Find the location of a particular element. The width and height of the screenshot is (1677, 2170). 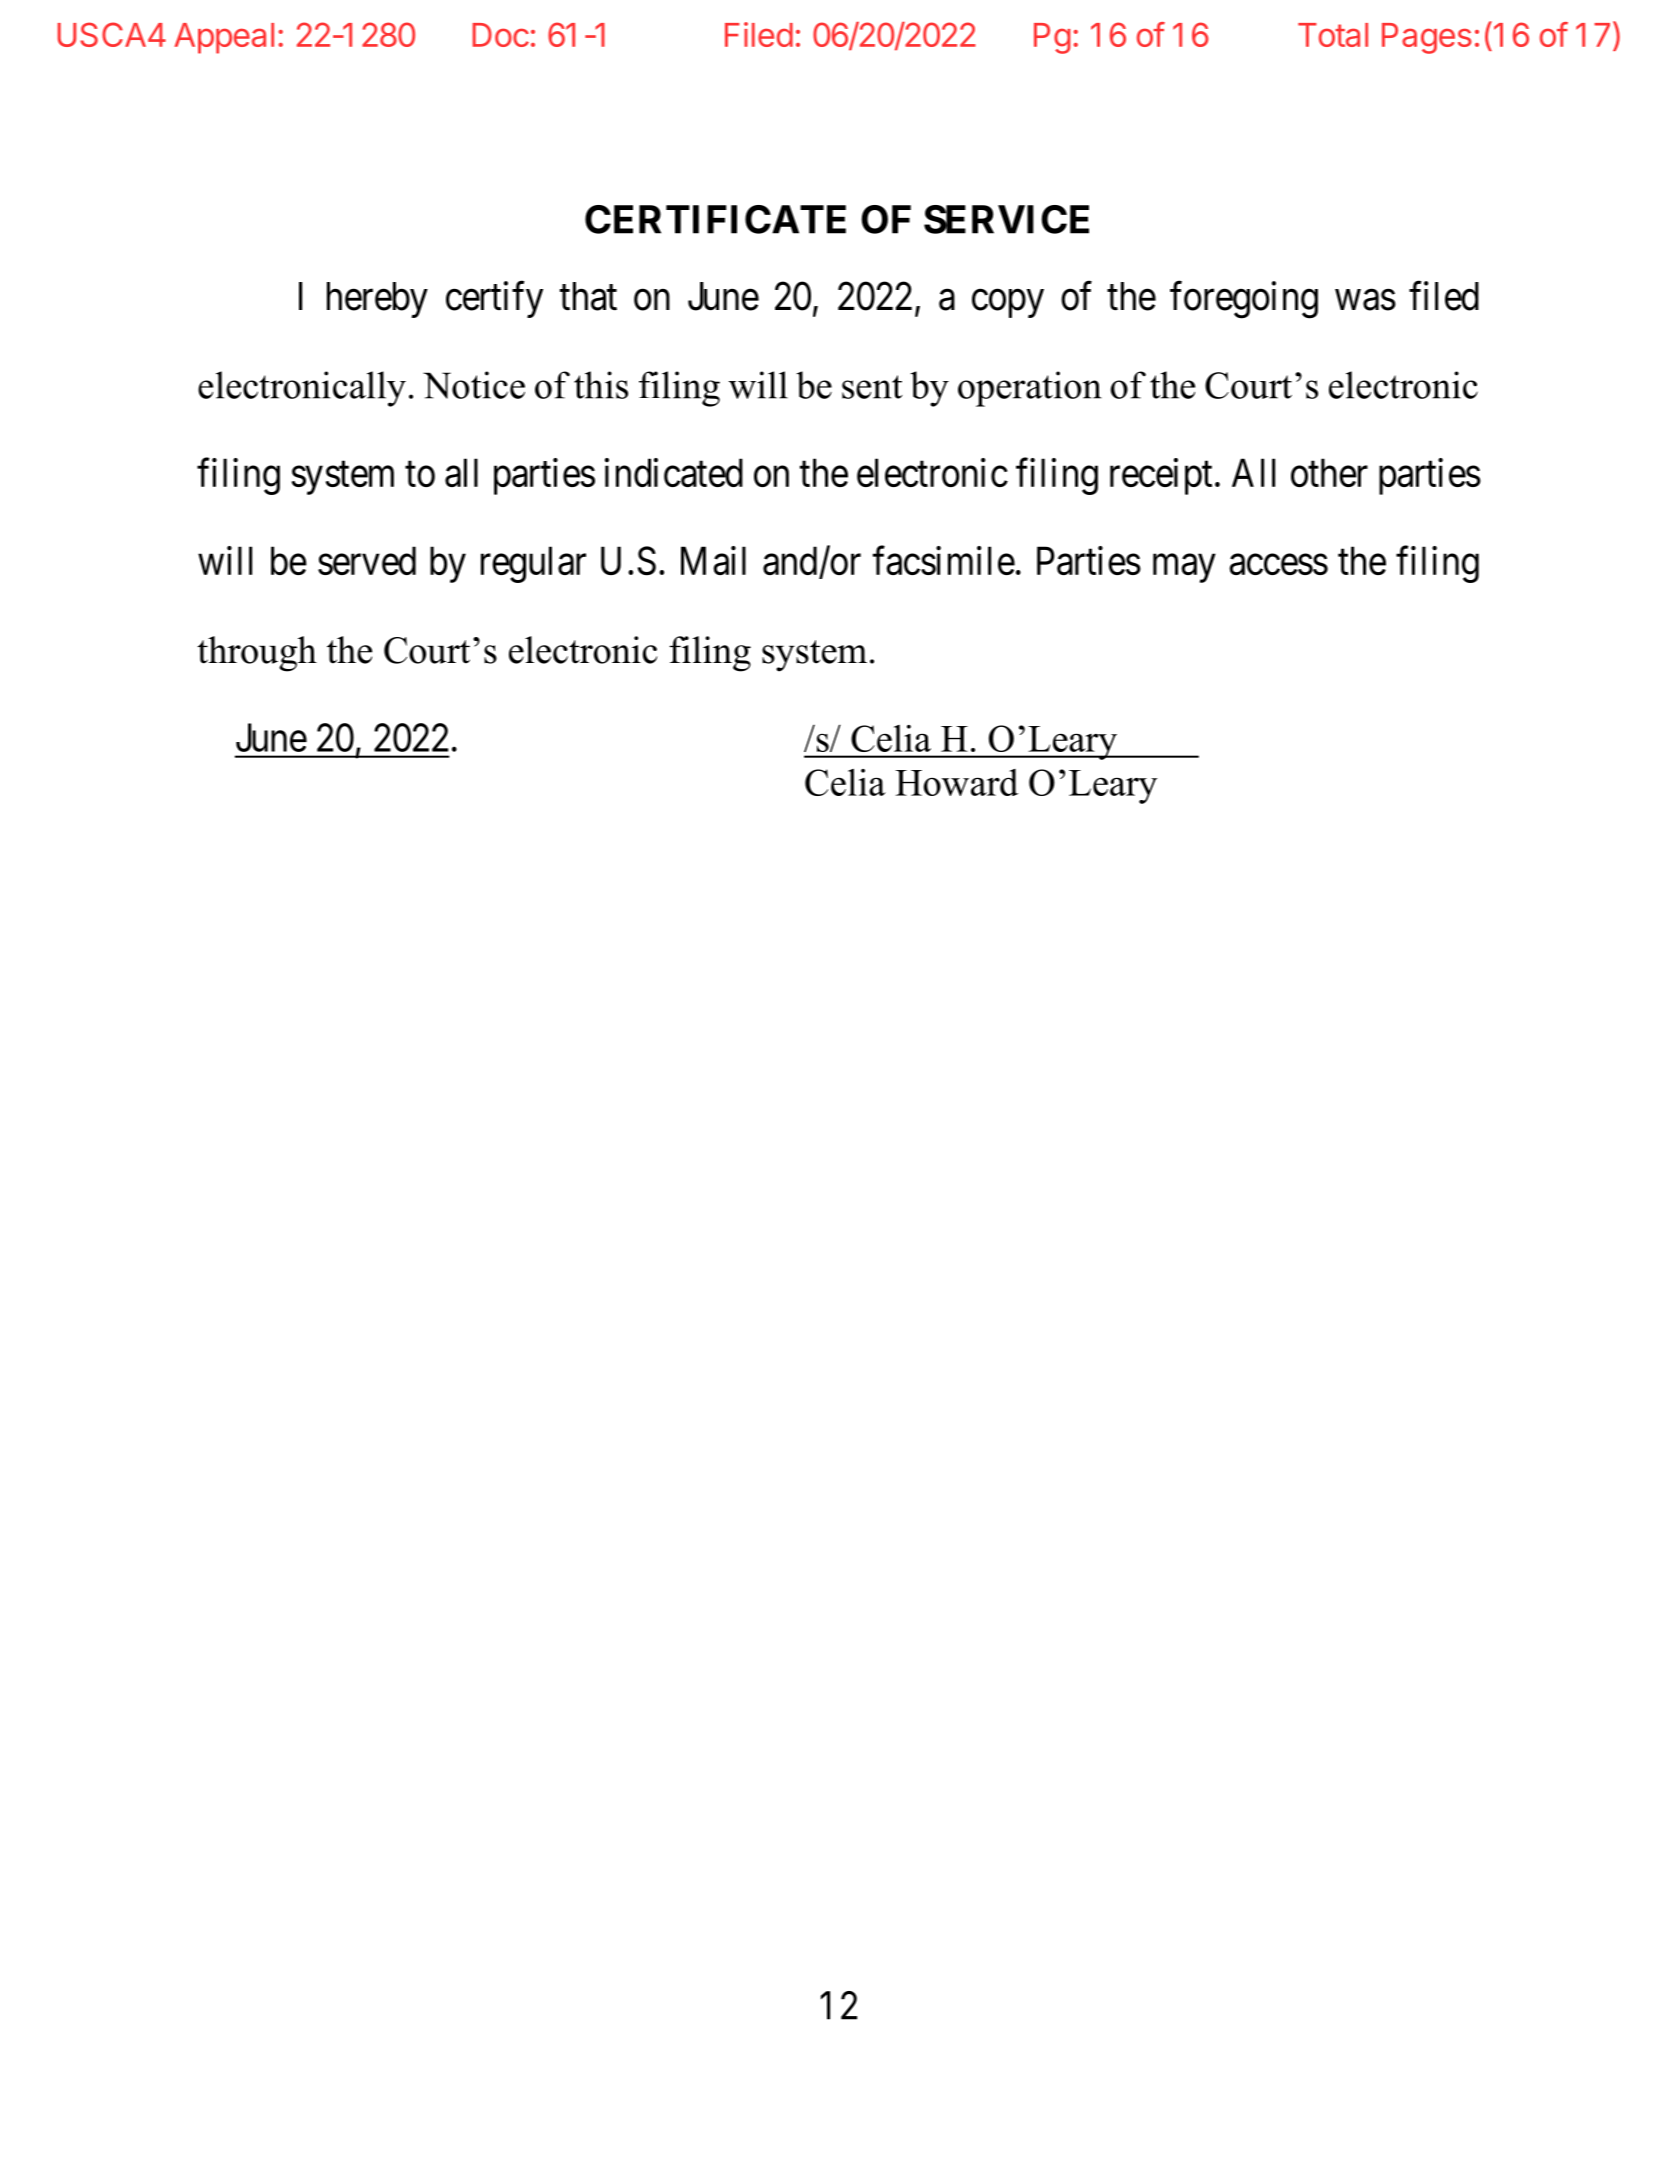

sent is located at coordinates (872, 387).
